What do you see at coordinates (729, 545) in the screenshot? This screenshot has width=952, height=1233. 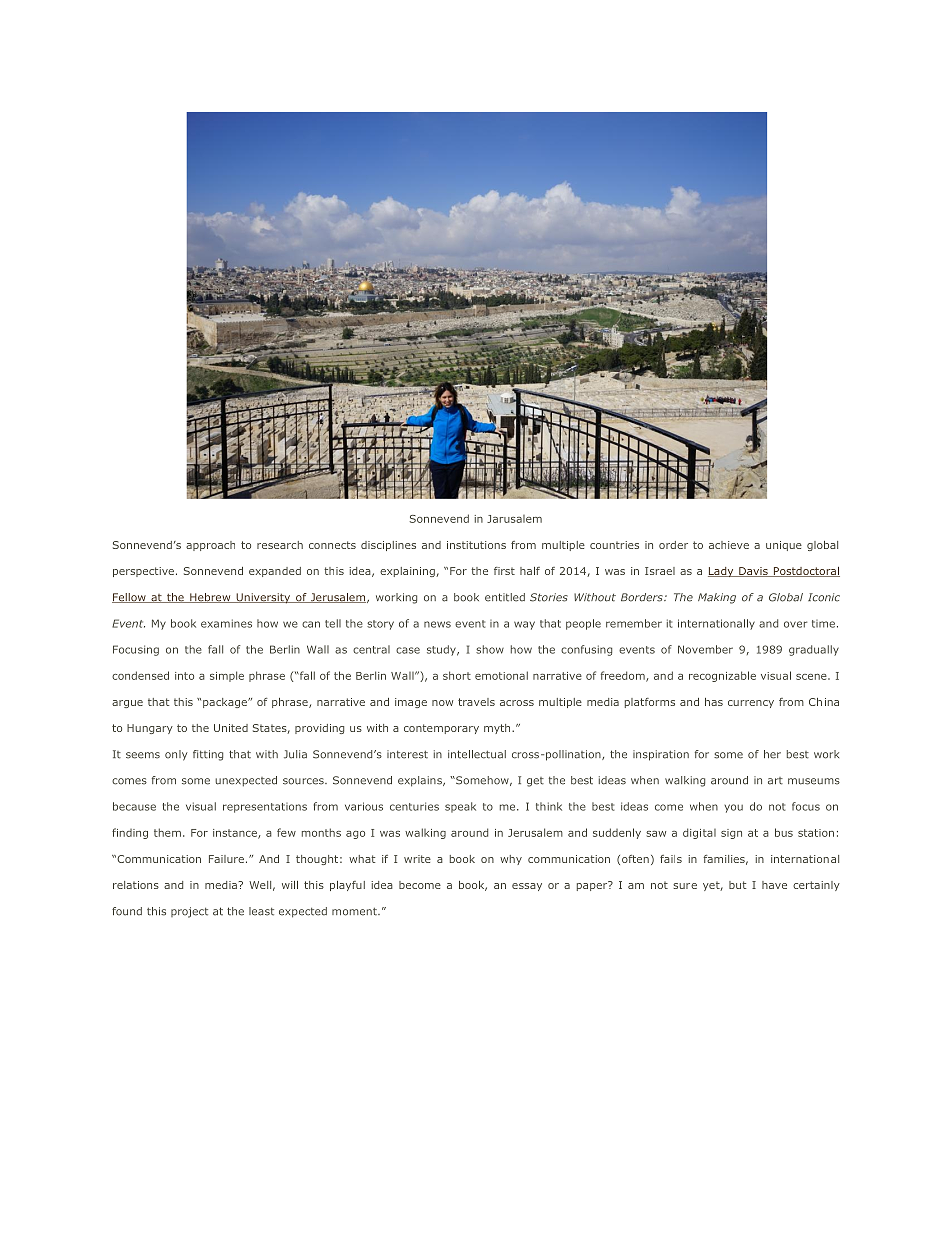 I see `achieve` at bounding box center [729, 545].
